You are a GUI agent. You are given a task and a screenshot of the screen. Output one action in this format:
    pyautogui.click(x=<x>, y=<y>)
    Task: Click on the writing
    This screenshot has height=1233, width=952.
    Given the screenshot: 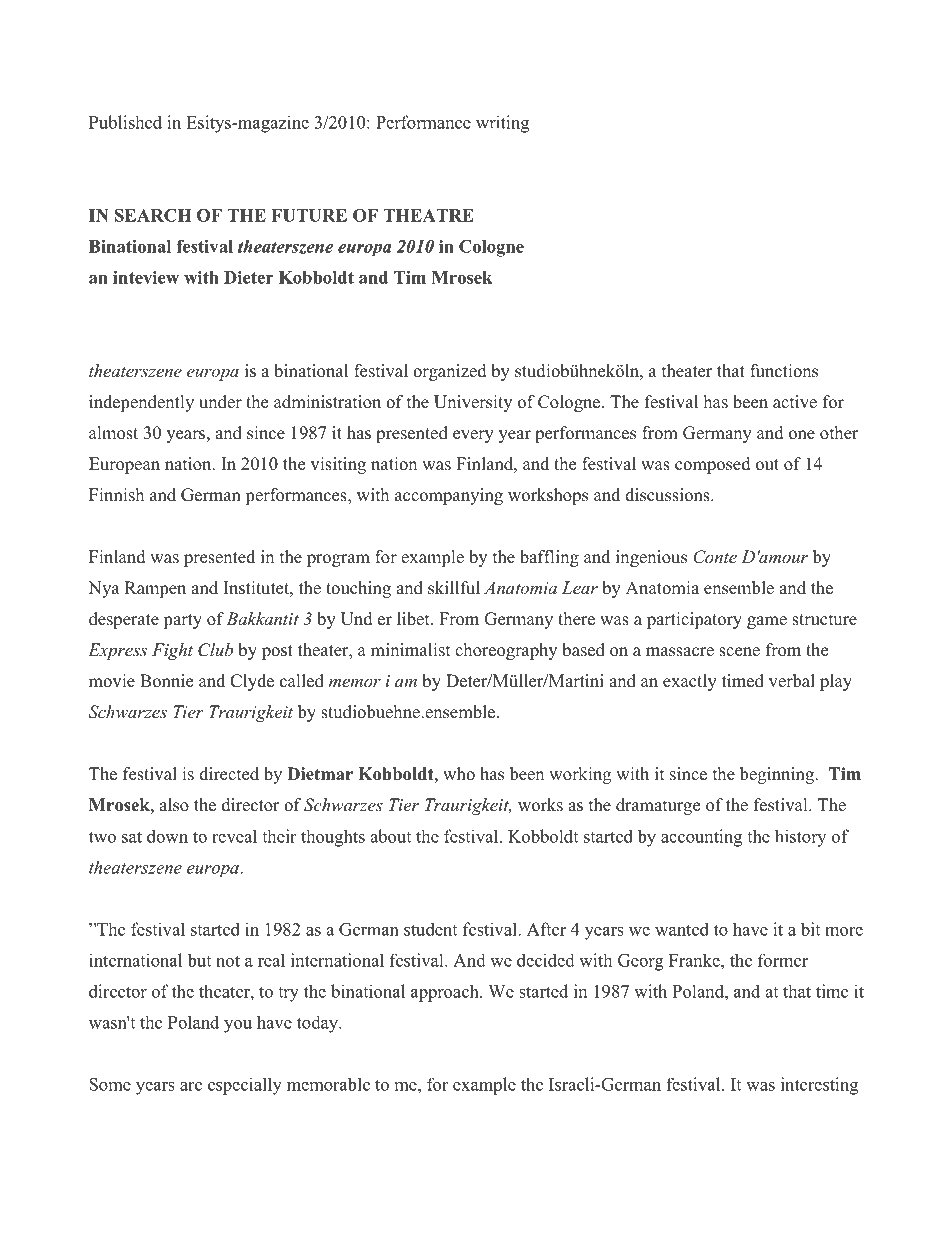 What is the action you would take?
    pyautogui.click(x=502, y=124)
